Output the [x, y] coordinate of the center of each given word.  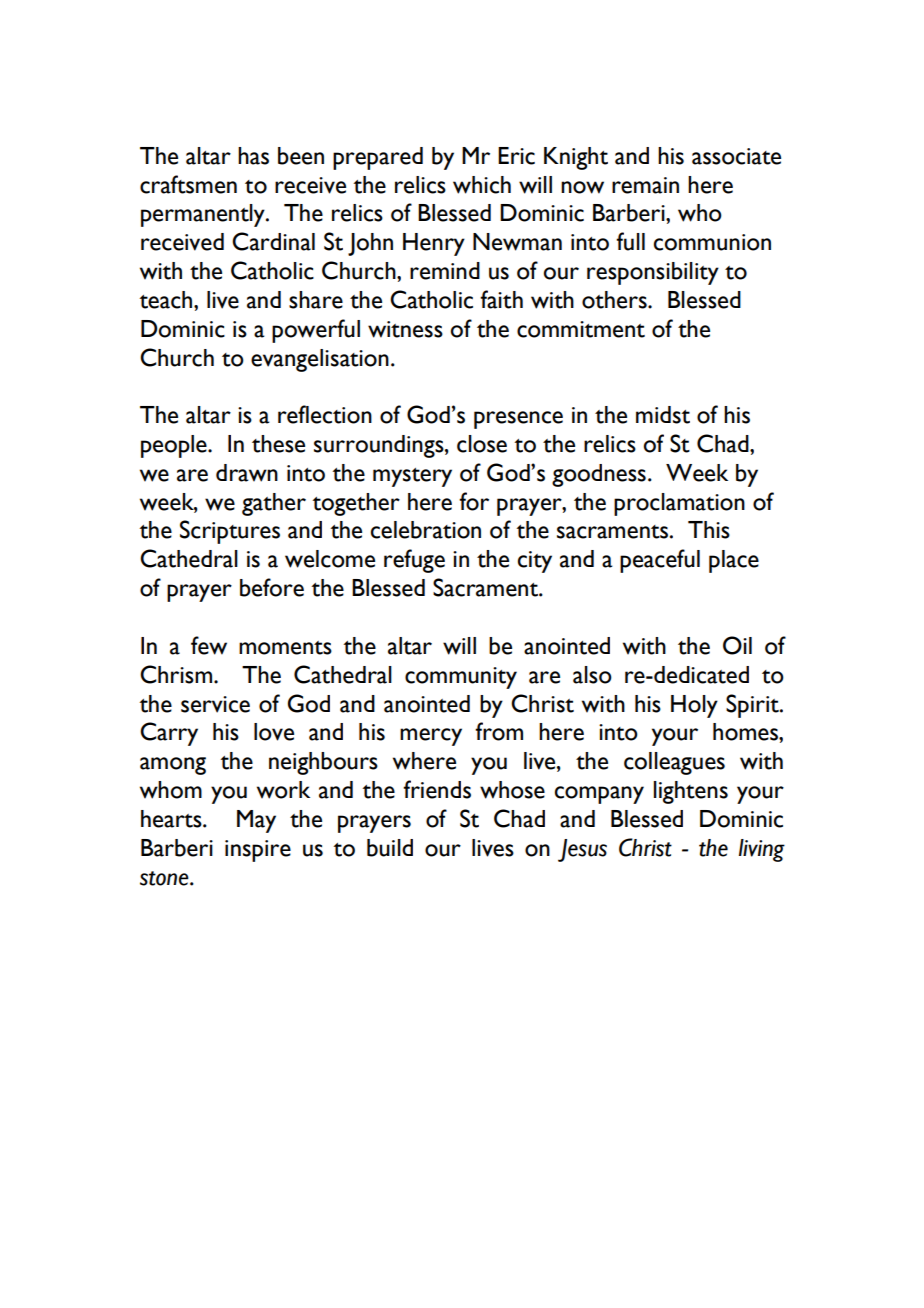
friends [437, 789]
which [482, 185]
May [256, 821]
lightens [691, 792]
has [253, 156]
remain [645, 185]
